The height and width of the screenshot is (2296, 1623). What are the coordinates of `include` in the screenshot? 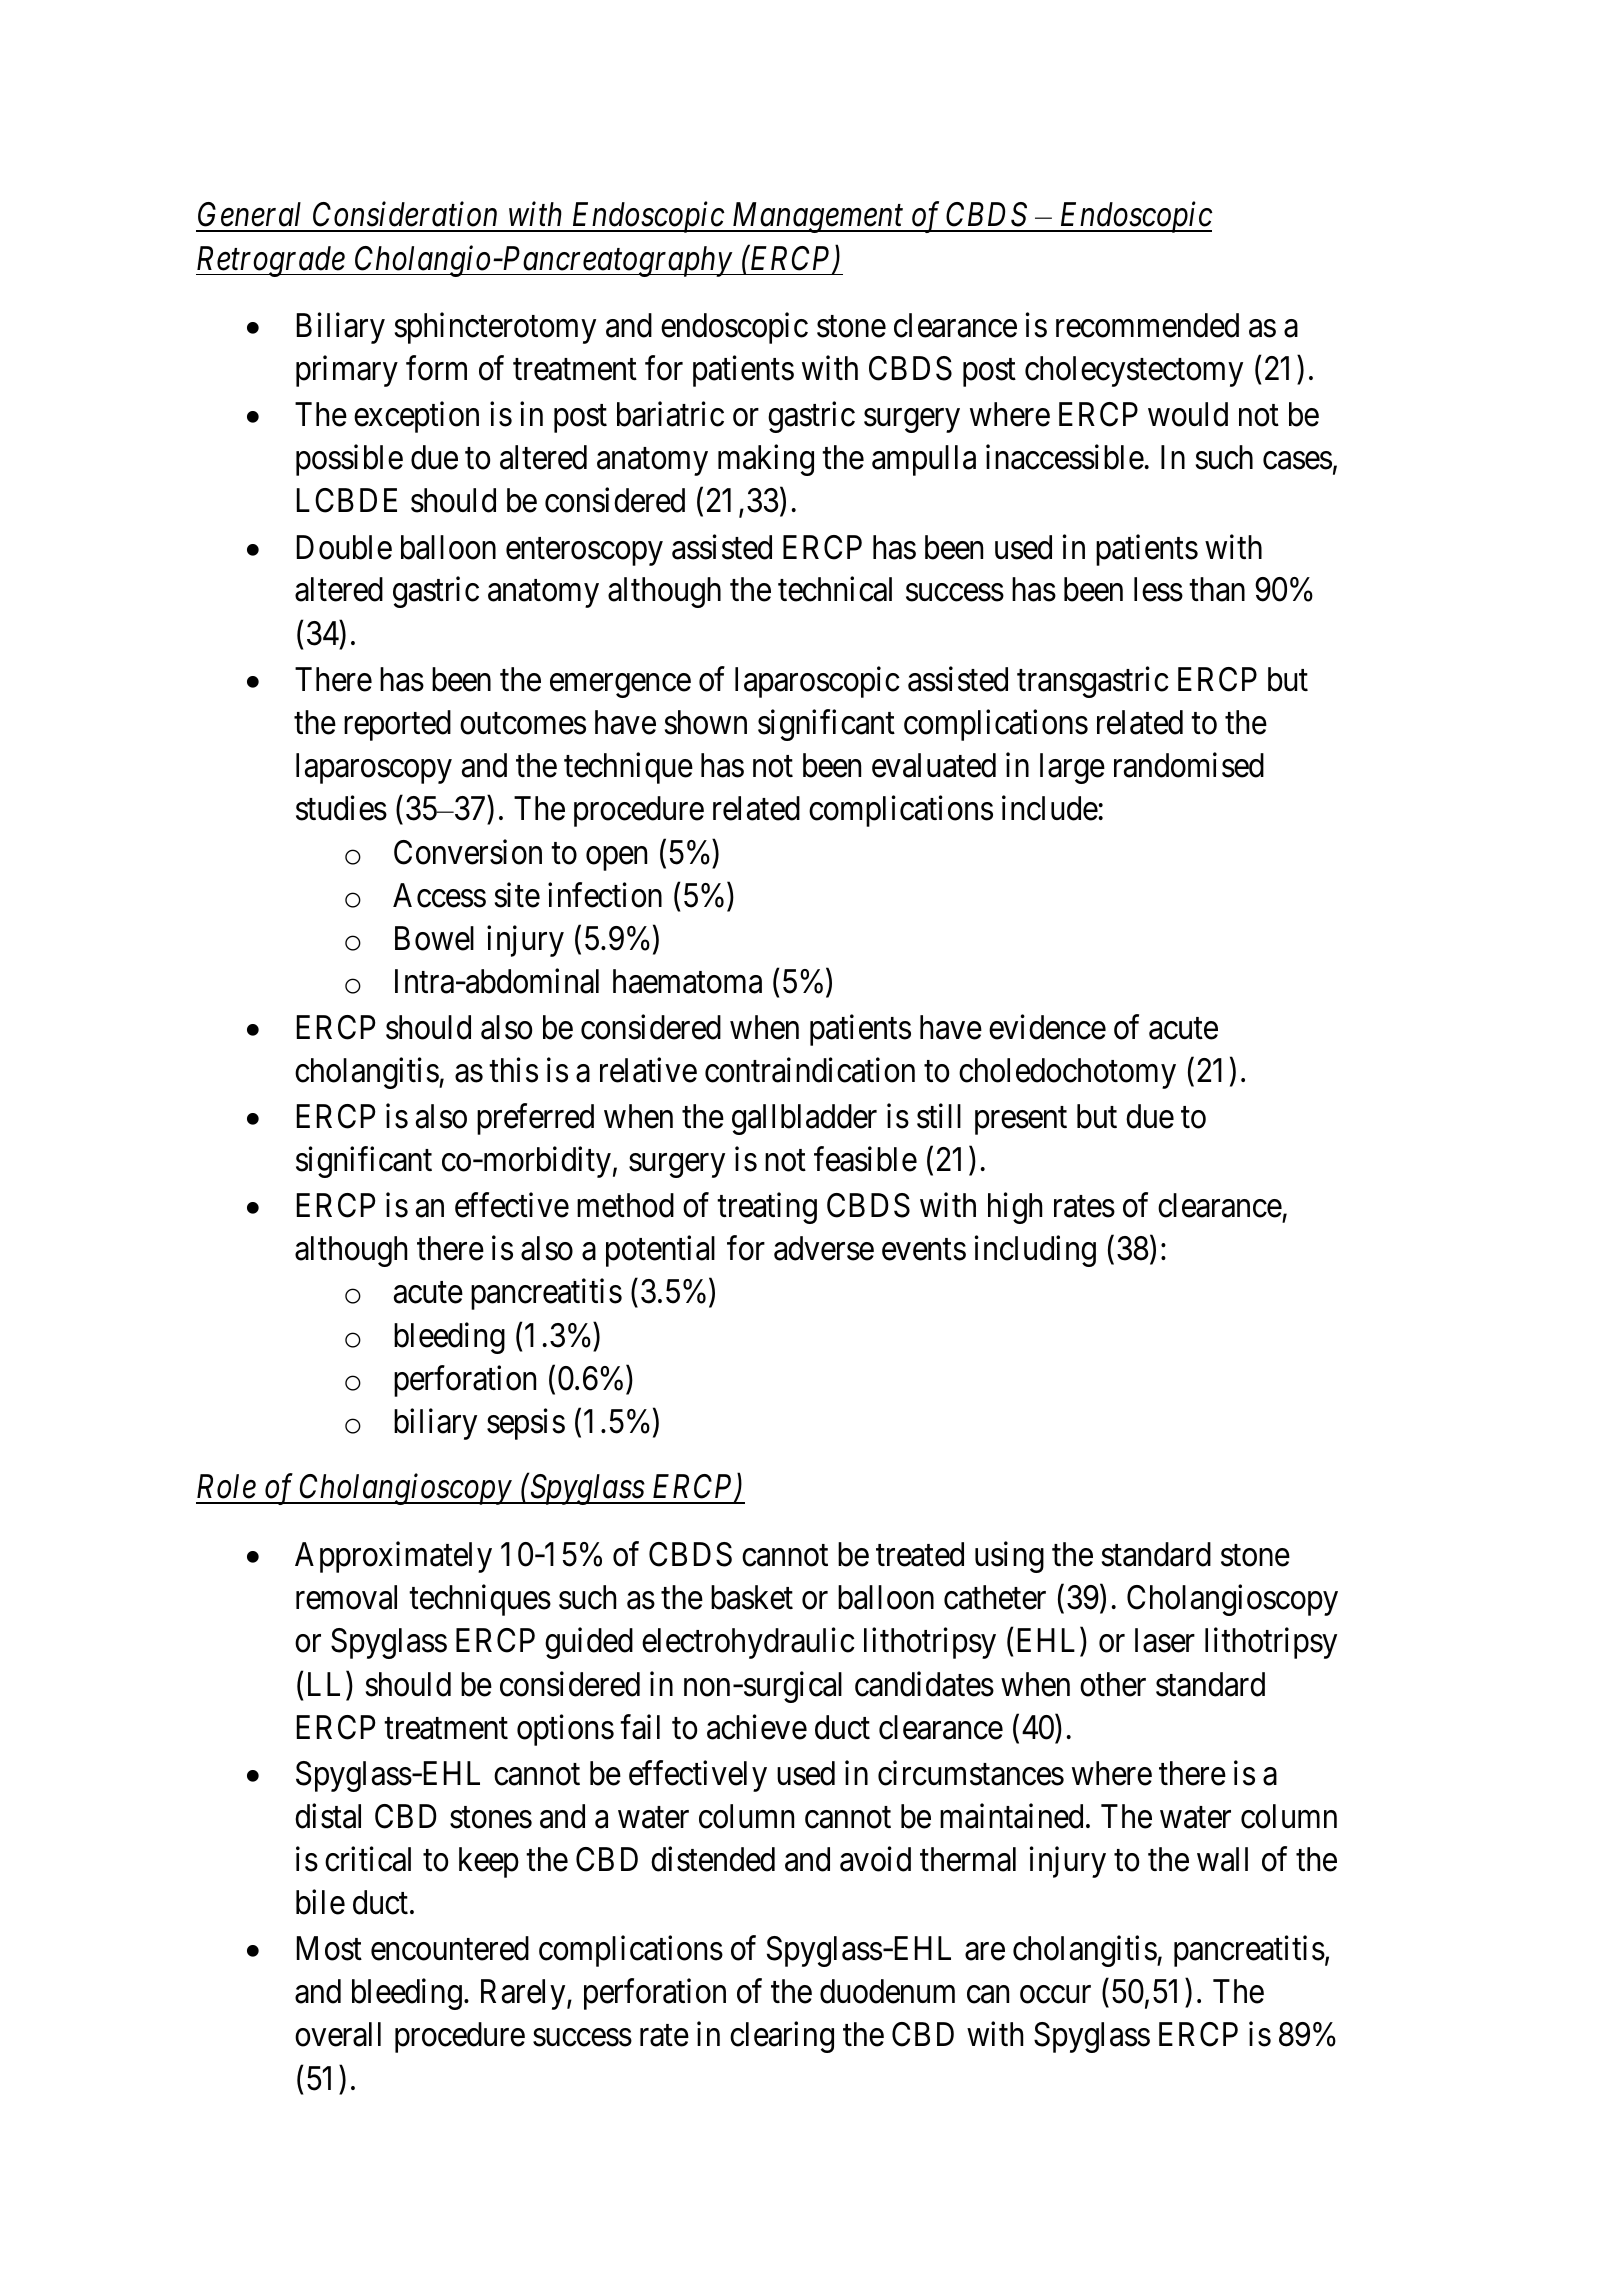 It's located at (1050, 808).
